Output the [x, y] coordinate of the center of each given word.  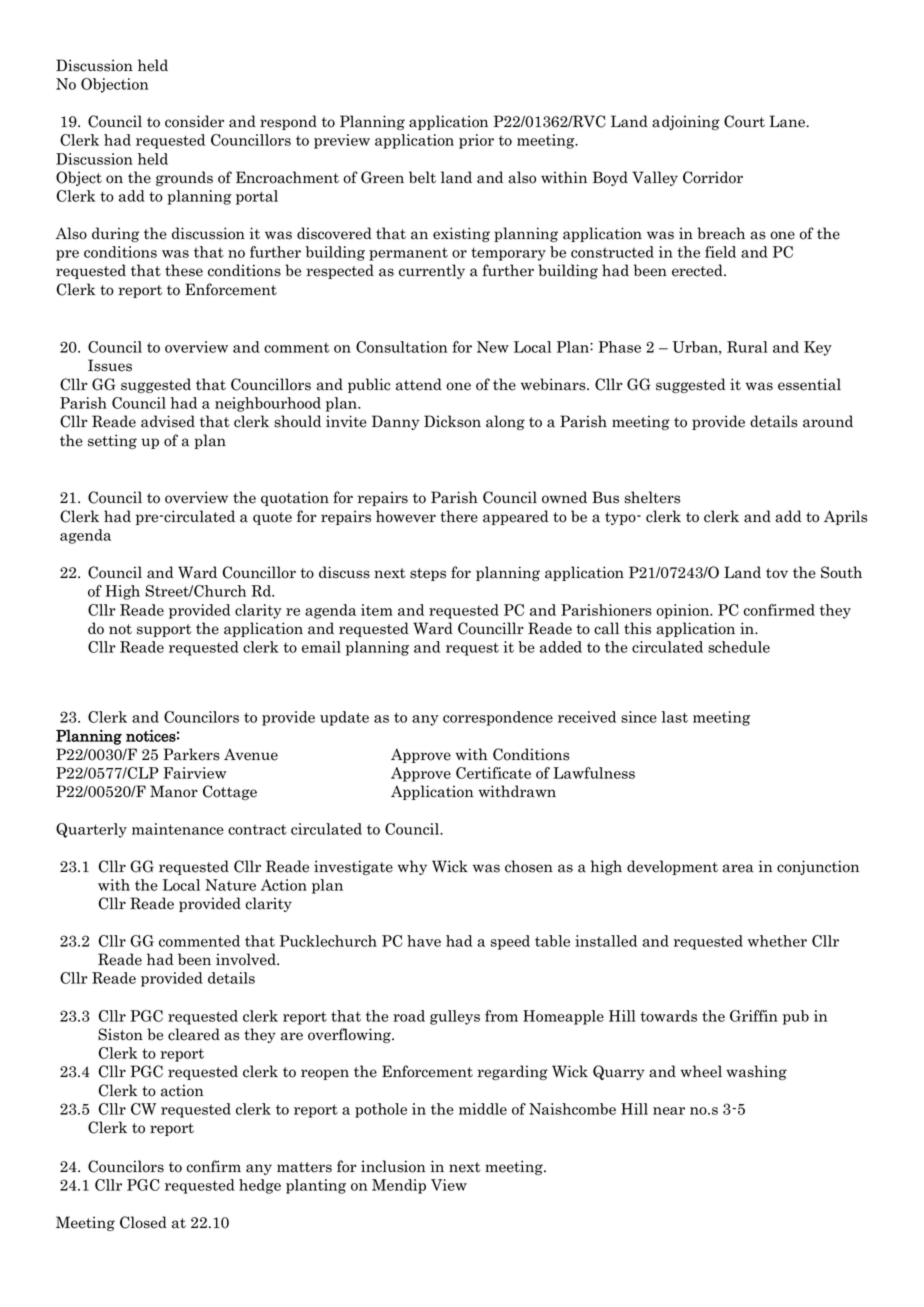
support [164, 630]
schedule [739, 647]
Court [744, 121]
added [561, 647]
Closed [143, 1222]
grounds [184, 178]
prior [476, 141]
